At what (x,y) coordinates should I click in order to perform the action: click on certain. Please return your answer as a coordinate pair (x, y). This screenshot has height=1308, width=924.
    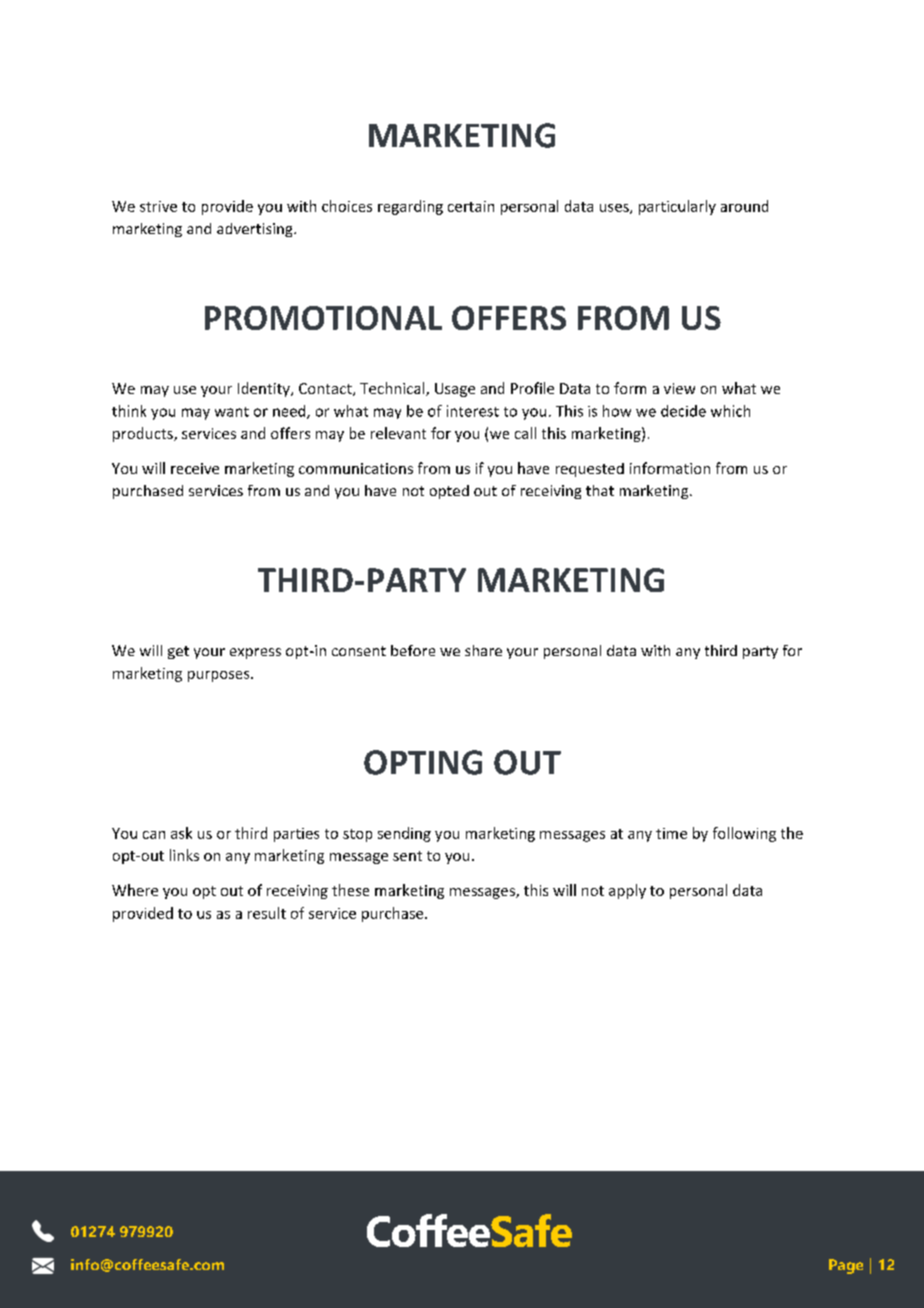
    Looking at the image, I should click on (471, 206).
